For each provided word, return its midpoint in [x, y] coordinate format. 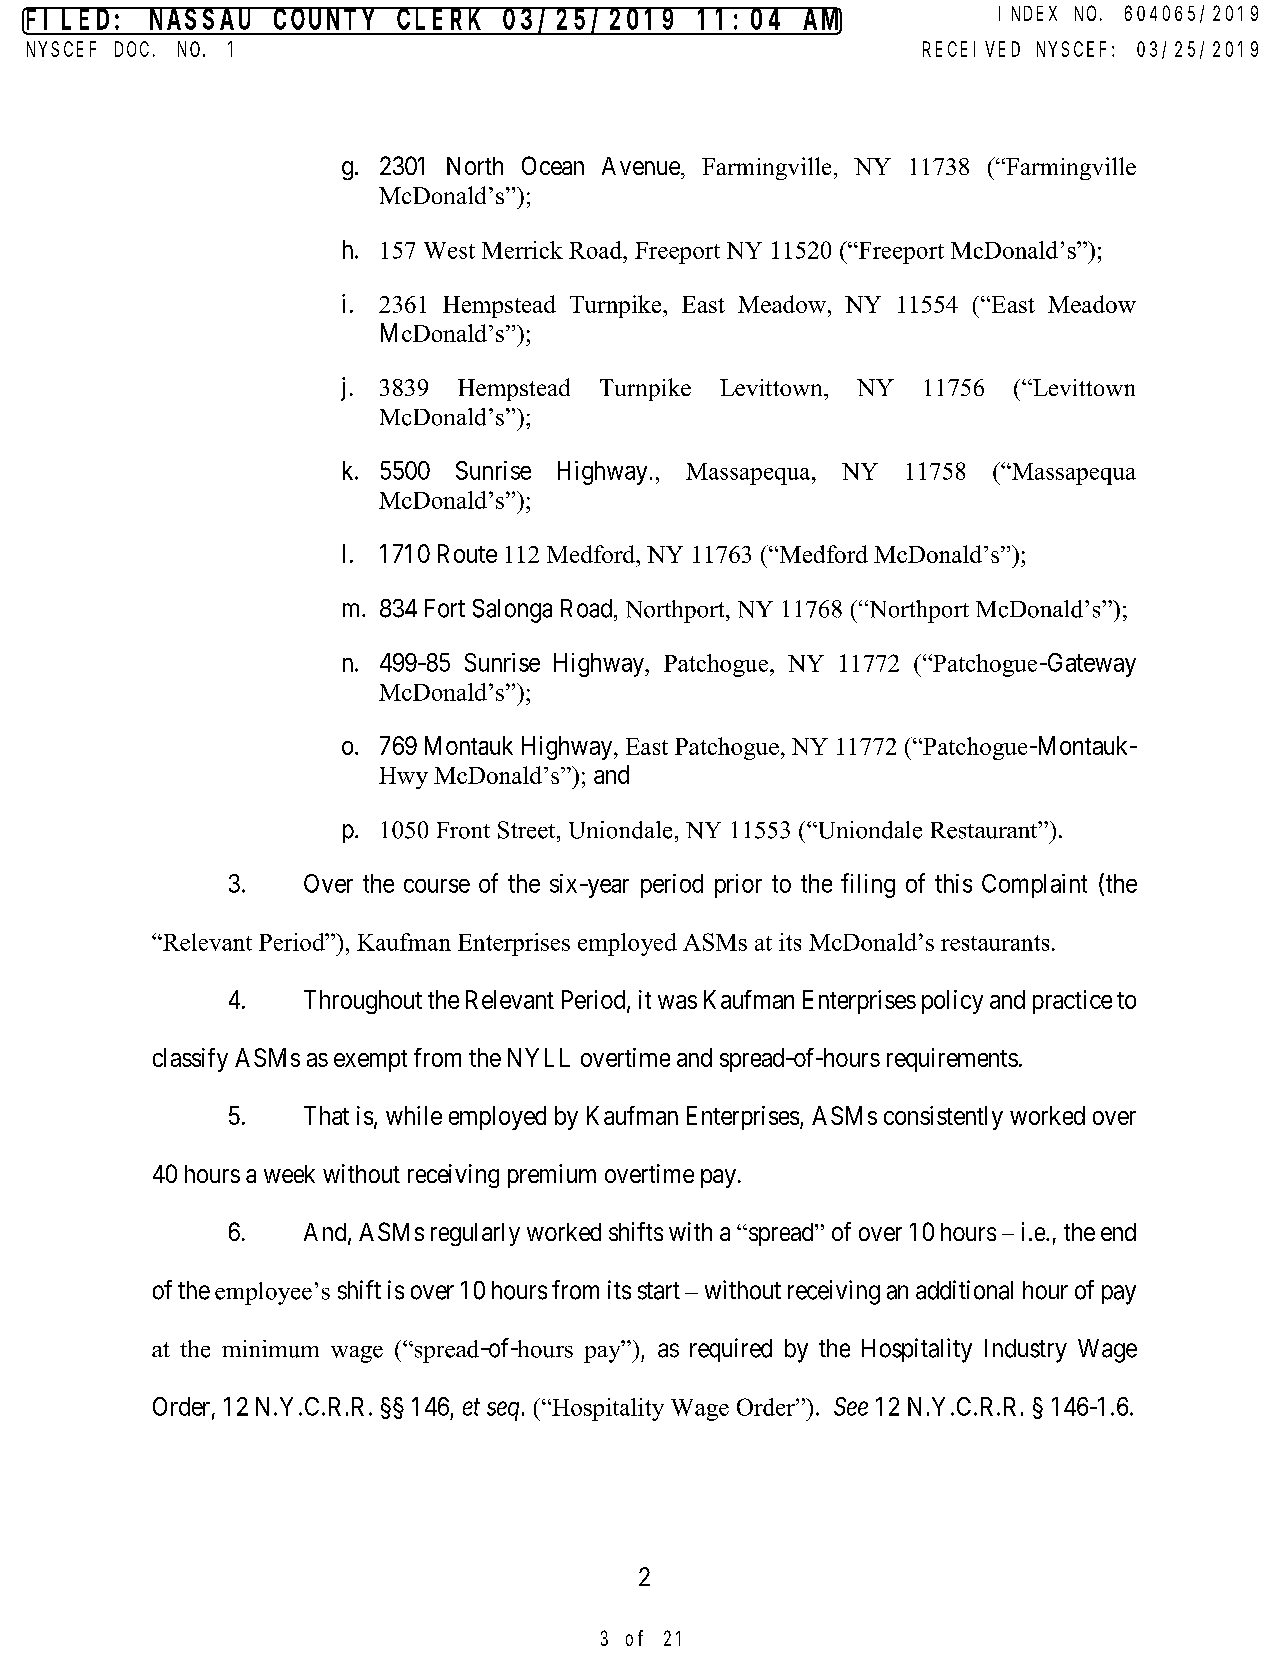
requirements [952, 1060]
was [677, 1002]
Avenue [642, 166]
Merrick [522, 250]
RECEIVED [971, 49]
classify [190, 1060]
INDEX [1028, 14]
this [953, 883]
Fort [445, 608]
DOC [132, 49]
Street [528, 830]
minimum [270, 1349]
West [449, 250]
